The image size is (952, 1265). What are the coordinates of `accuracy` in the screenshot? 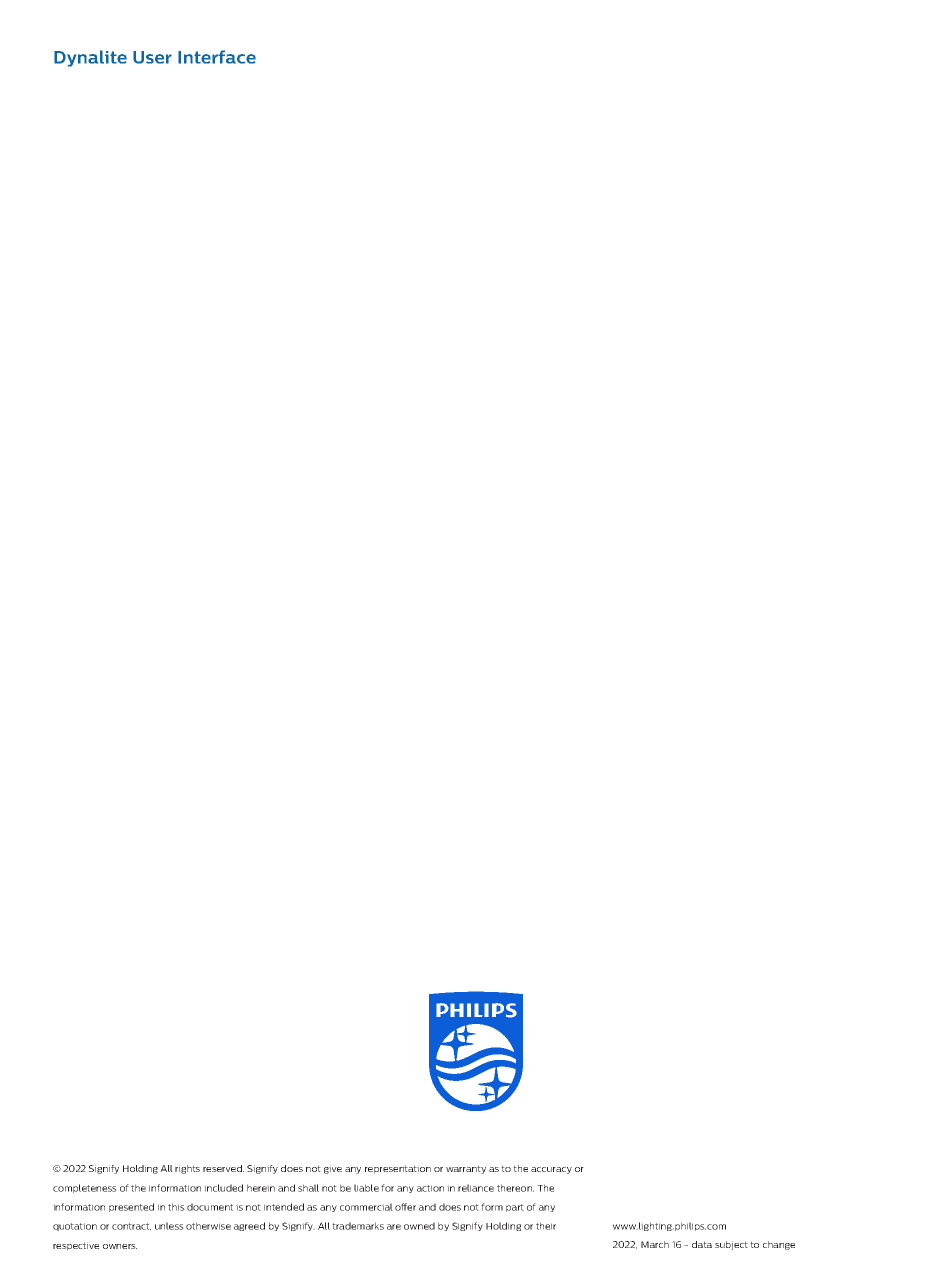 It's located at (551, 1170).
